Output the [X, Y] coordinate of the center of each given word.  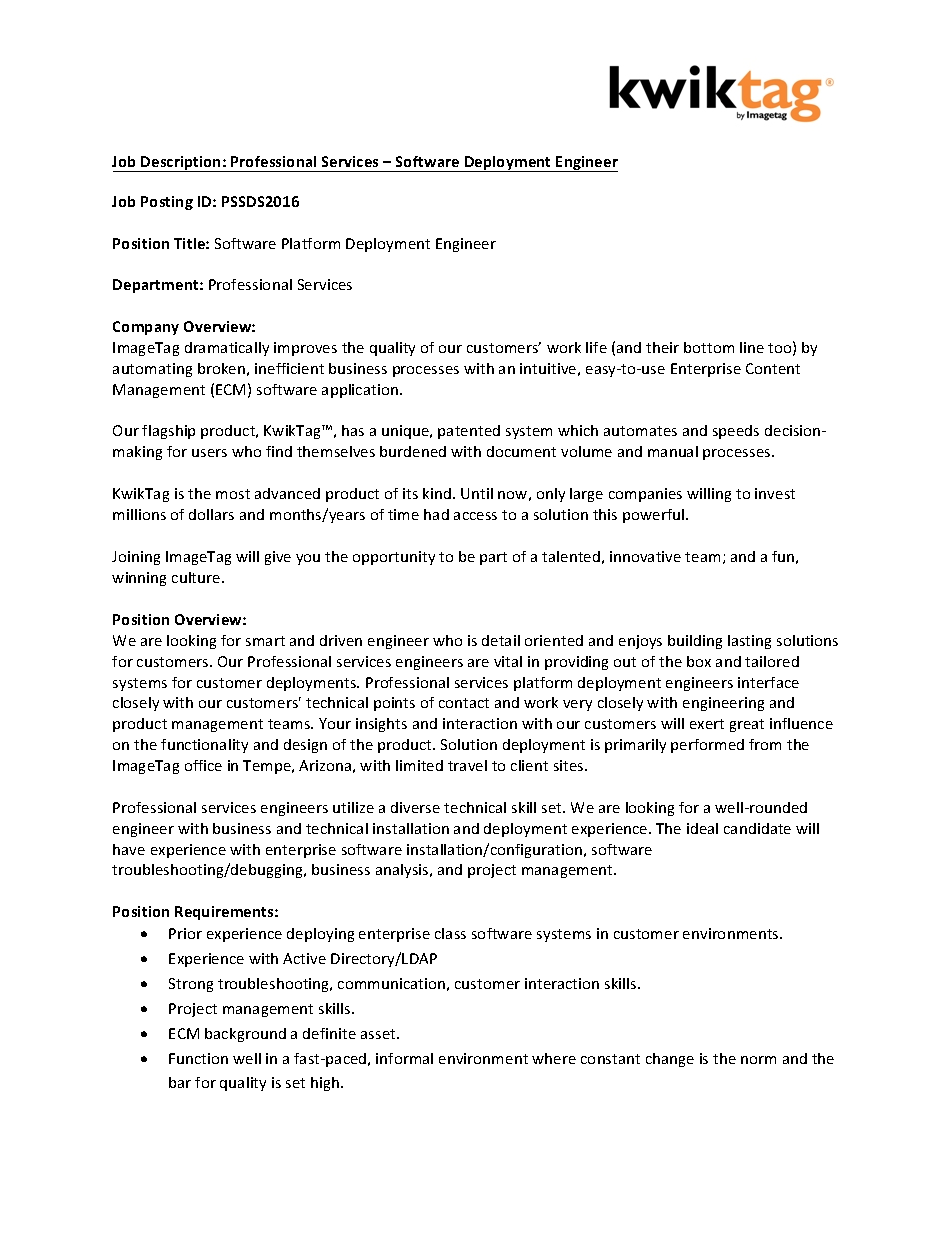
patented [469, 432]
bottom [709, 347]
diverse [415, 807]
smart [265, 641]
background [245, 1035]
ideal [702, 828]
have [129, 849]
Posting [167, 203]
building [695, 642]
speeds [736, 432]
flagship [168, 432]
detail [501, 640]
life [596, 347]
